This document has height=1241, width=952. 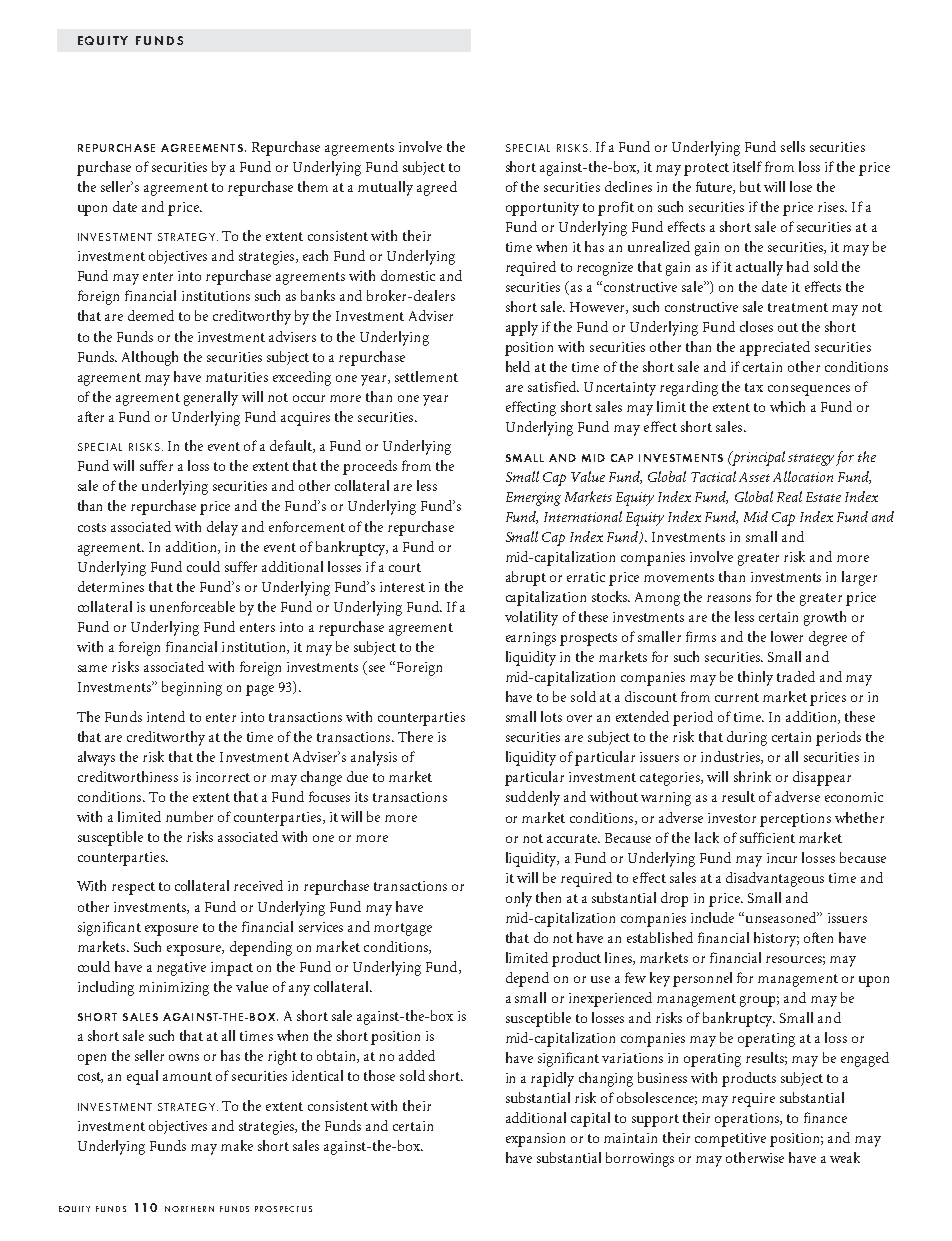 I want to click on reasons, so click(x=729, y=598).
